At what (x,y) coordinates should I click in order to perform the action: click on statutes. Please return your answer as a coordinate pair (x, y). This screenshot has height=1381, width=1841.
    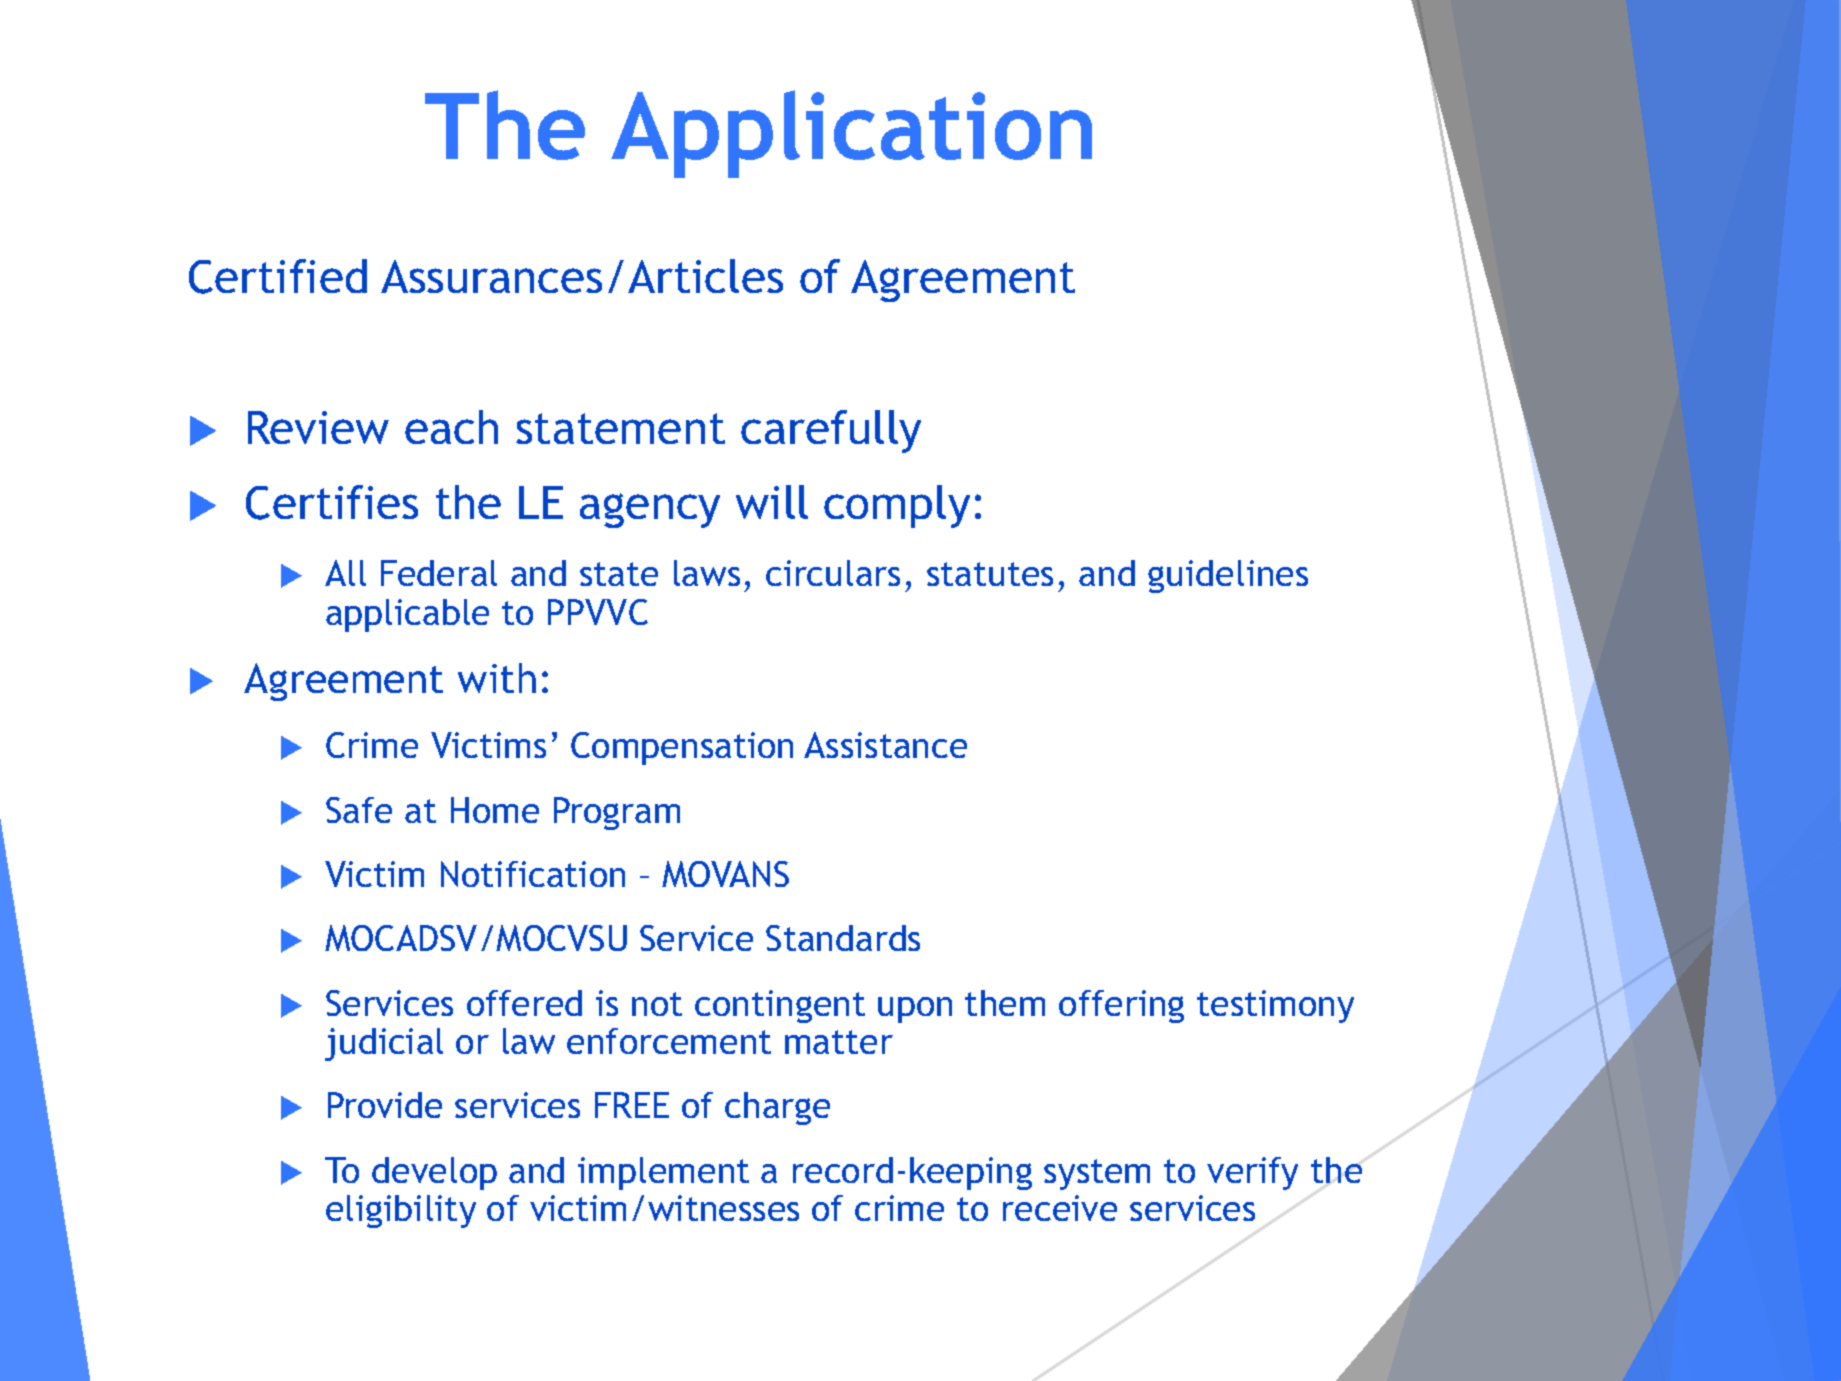
    Looking at the image, I should click on (990, 574).
